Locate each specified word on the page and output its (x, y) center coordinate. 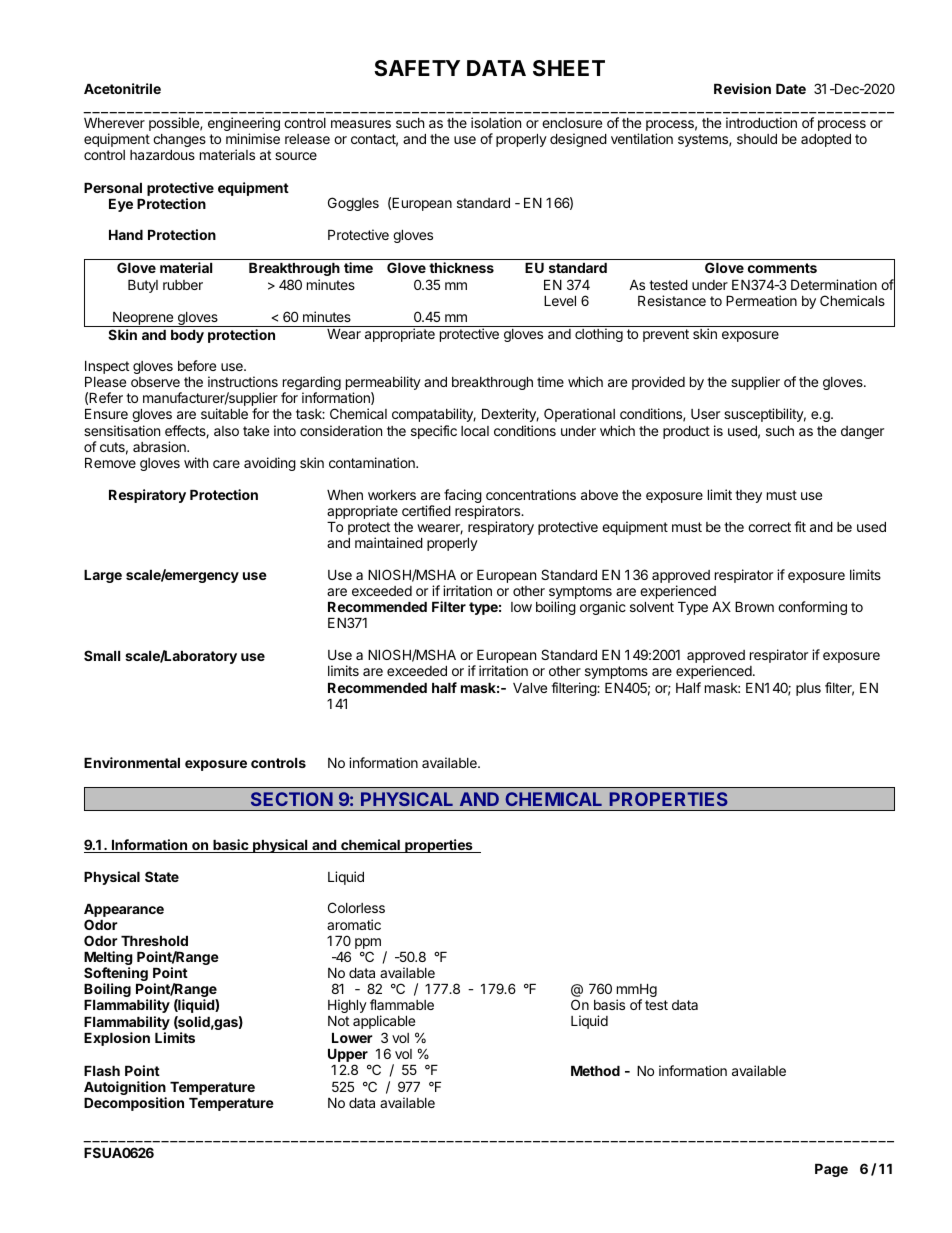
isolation (496, 122)
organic (603, 608)
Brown (754, 607)
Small (102, 655)
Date (791, 89)
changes (179, 140)
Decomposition (134, 1104)
